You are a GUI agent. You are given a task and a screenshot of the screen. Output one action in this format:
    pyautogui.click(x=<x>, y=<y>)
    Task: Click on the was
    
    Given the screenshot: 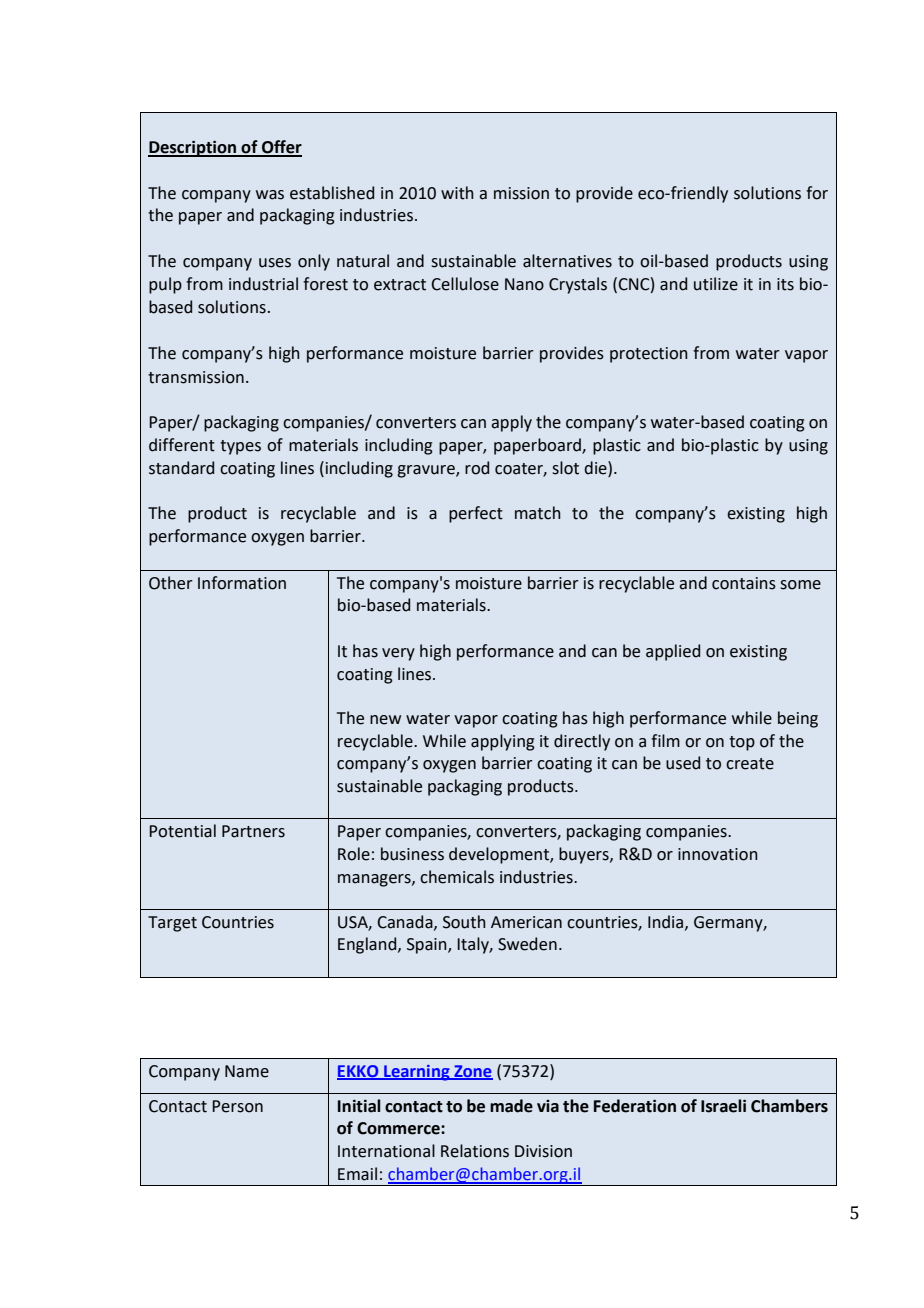 What is the action you would take?
    pyautogui.click(x=270, y=195)
